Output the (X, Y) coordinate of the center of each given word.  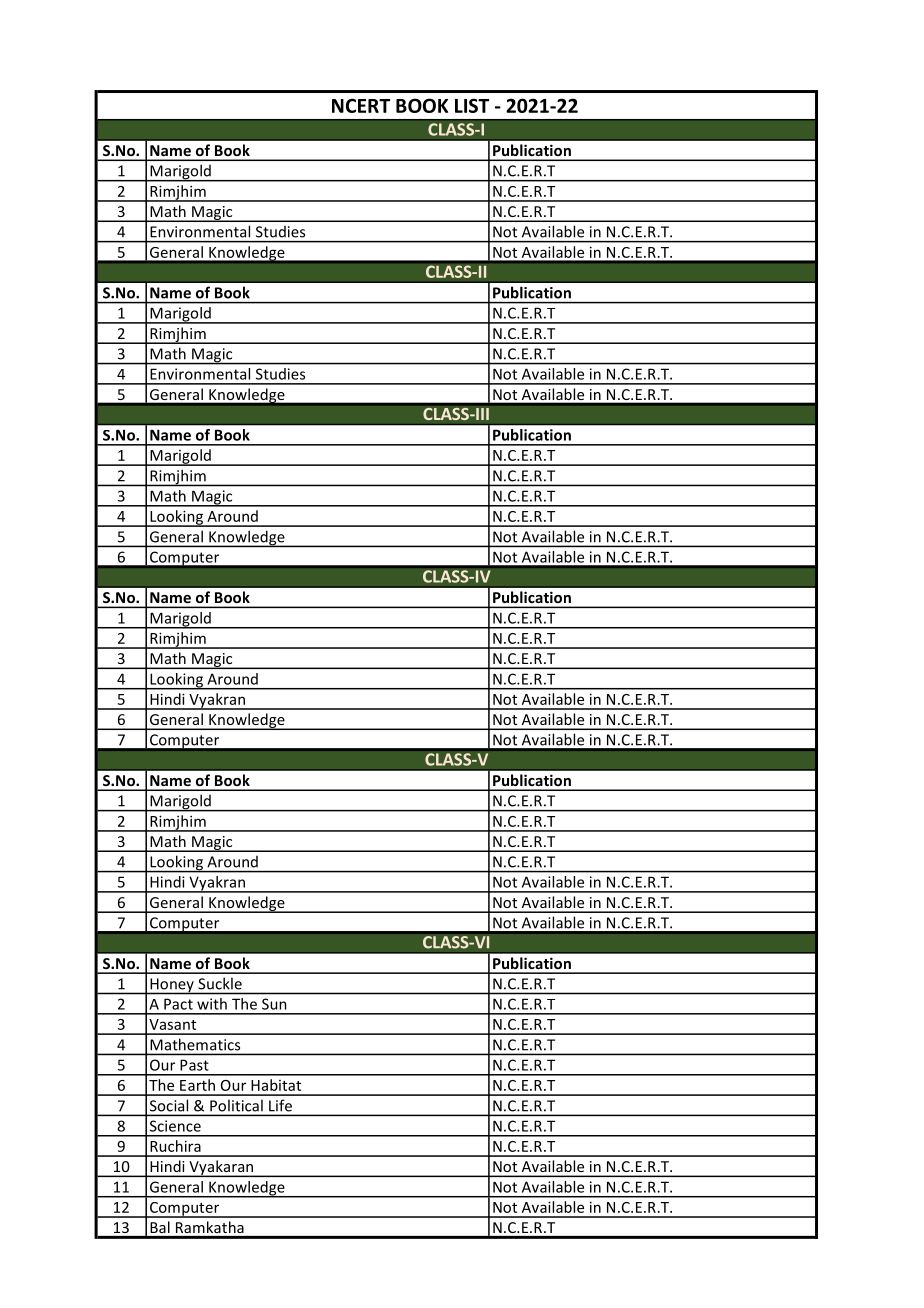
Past (194, 1065)
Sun (274, 1004)
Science (175, 1126)
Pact (178, 1004)
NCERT (361, 105)
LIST (472, 105)
